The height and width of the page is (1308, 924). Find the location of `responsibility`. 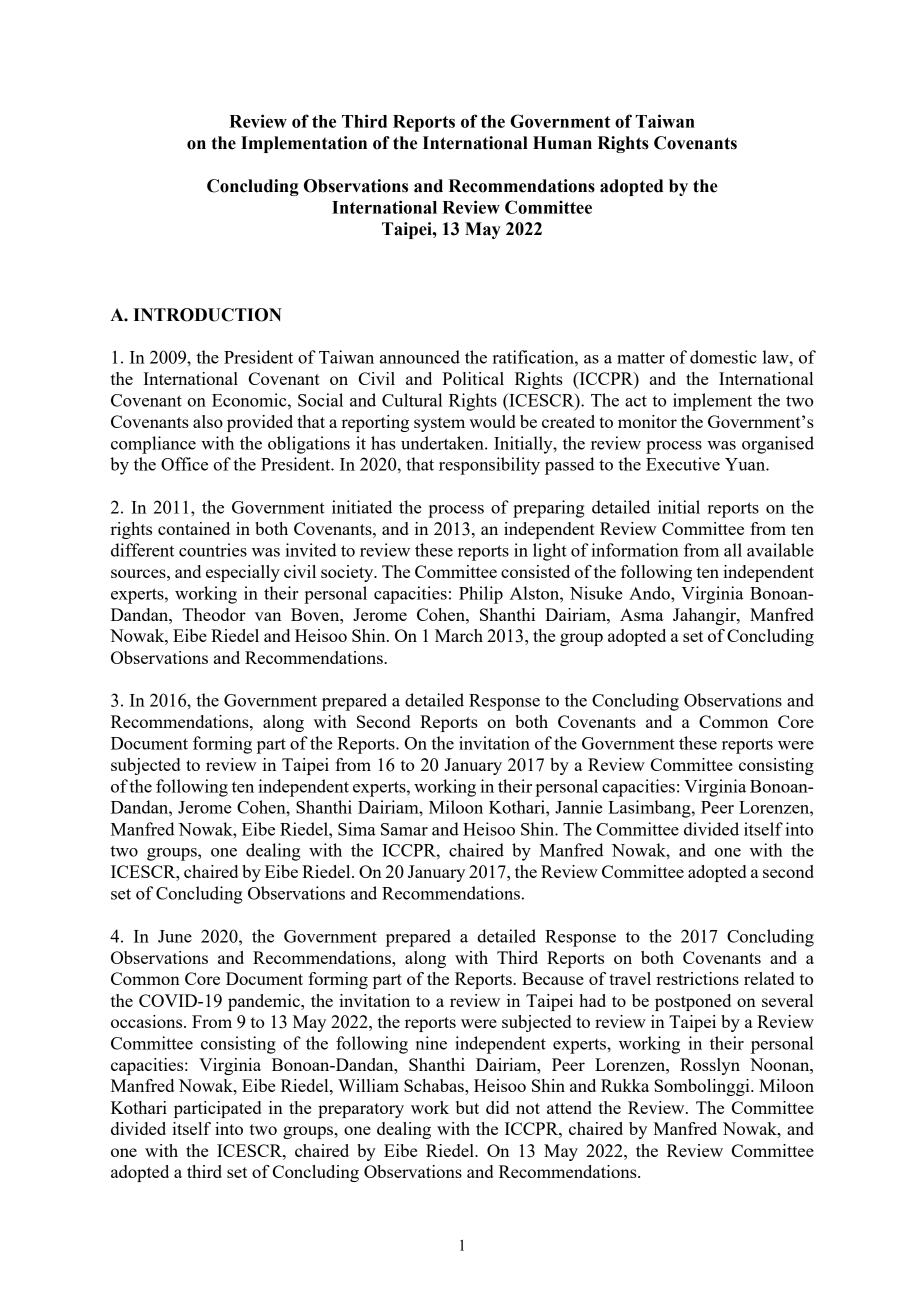

responsibility is located at coordinates (489, 466).
